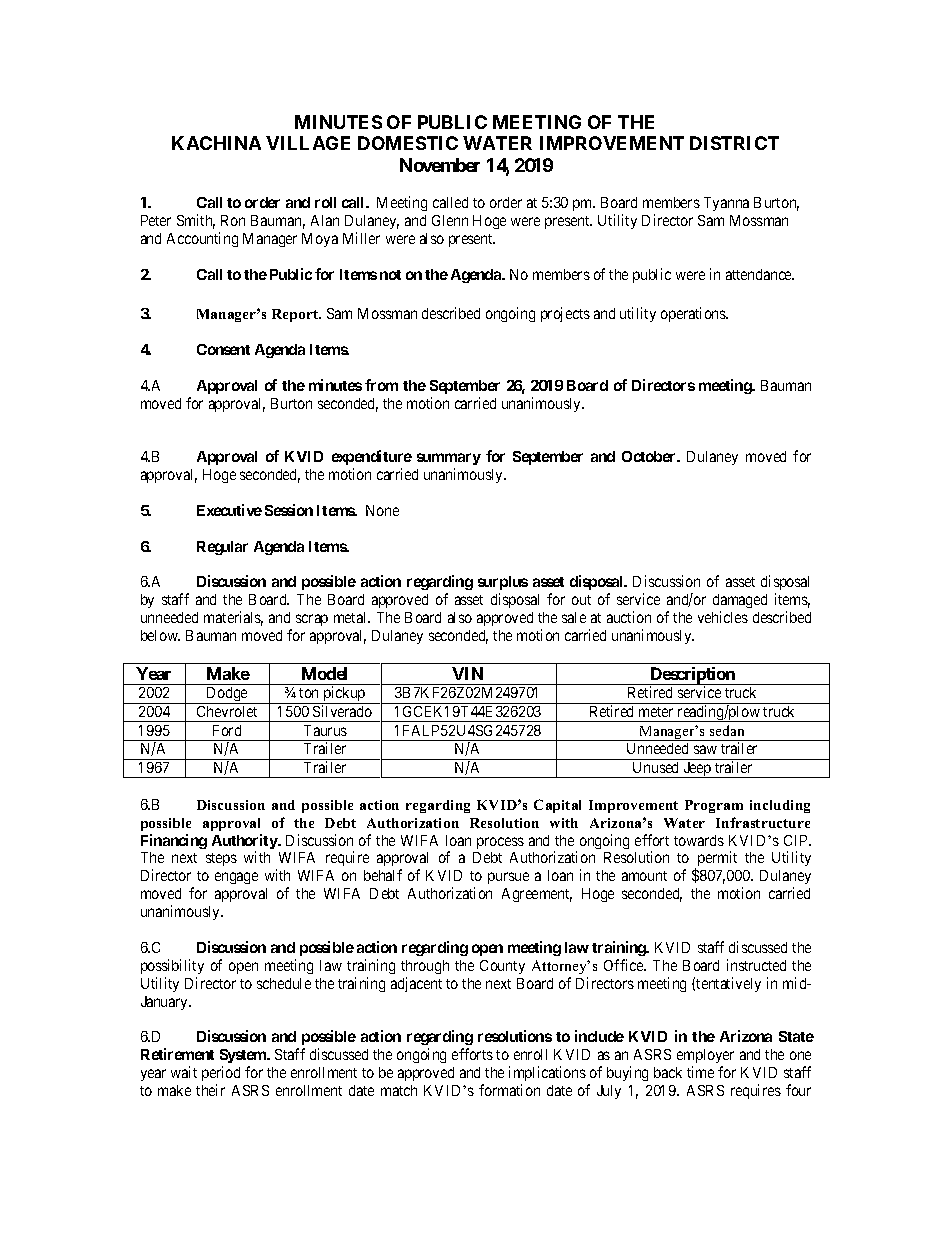  What do you see at coordinates (509, 1090) in the document?
I see `formation` at bounding box center [509, 1090].
